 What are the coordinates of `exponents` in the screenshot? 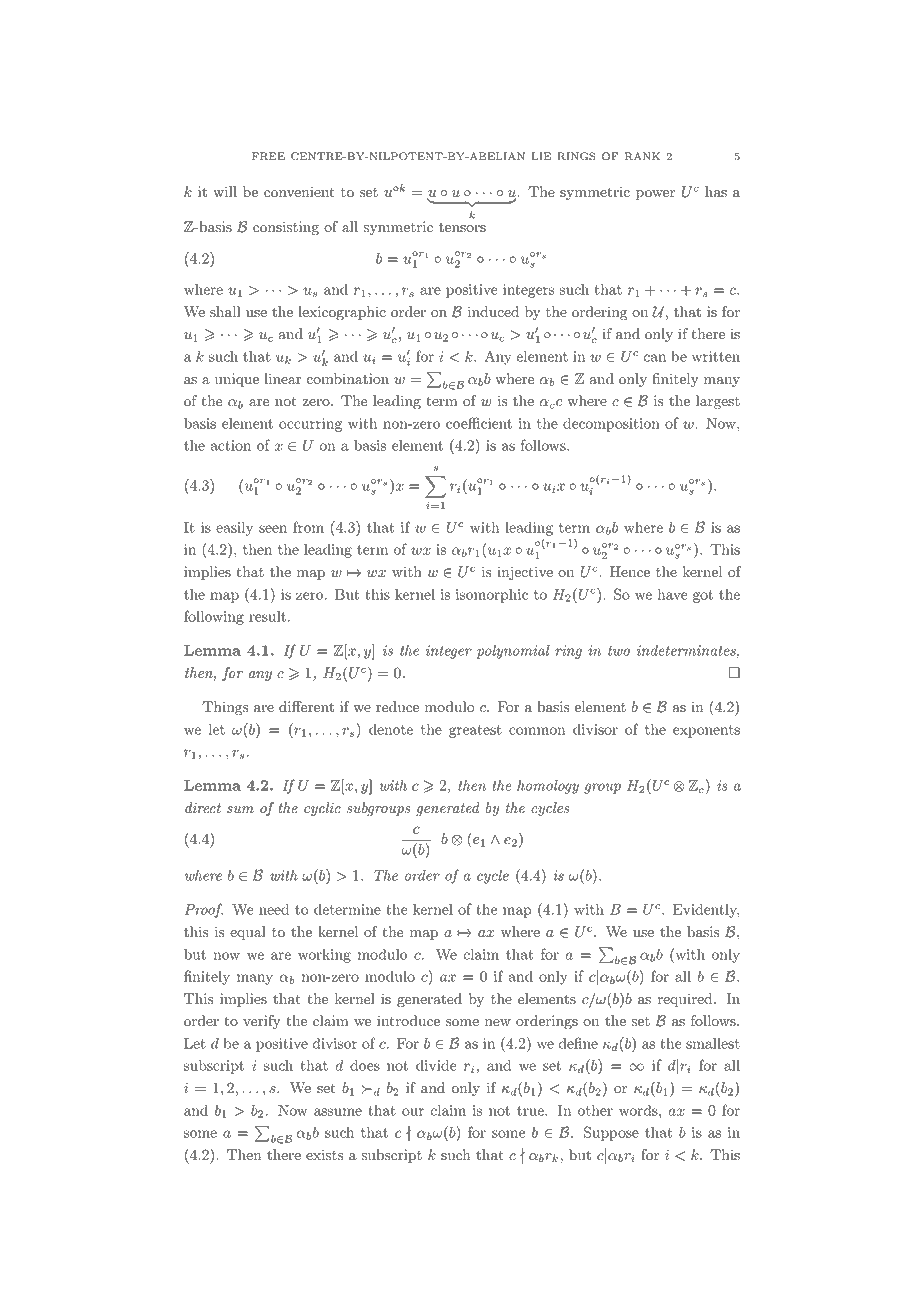 It's located at (706, 731).
